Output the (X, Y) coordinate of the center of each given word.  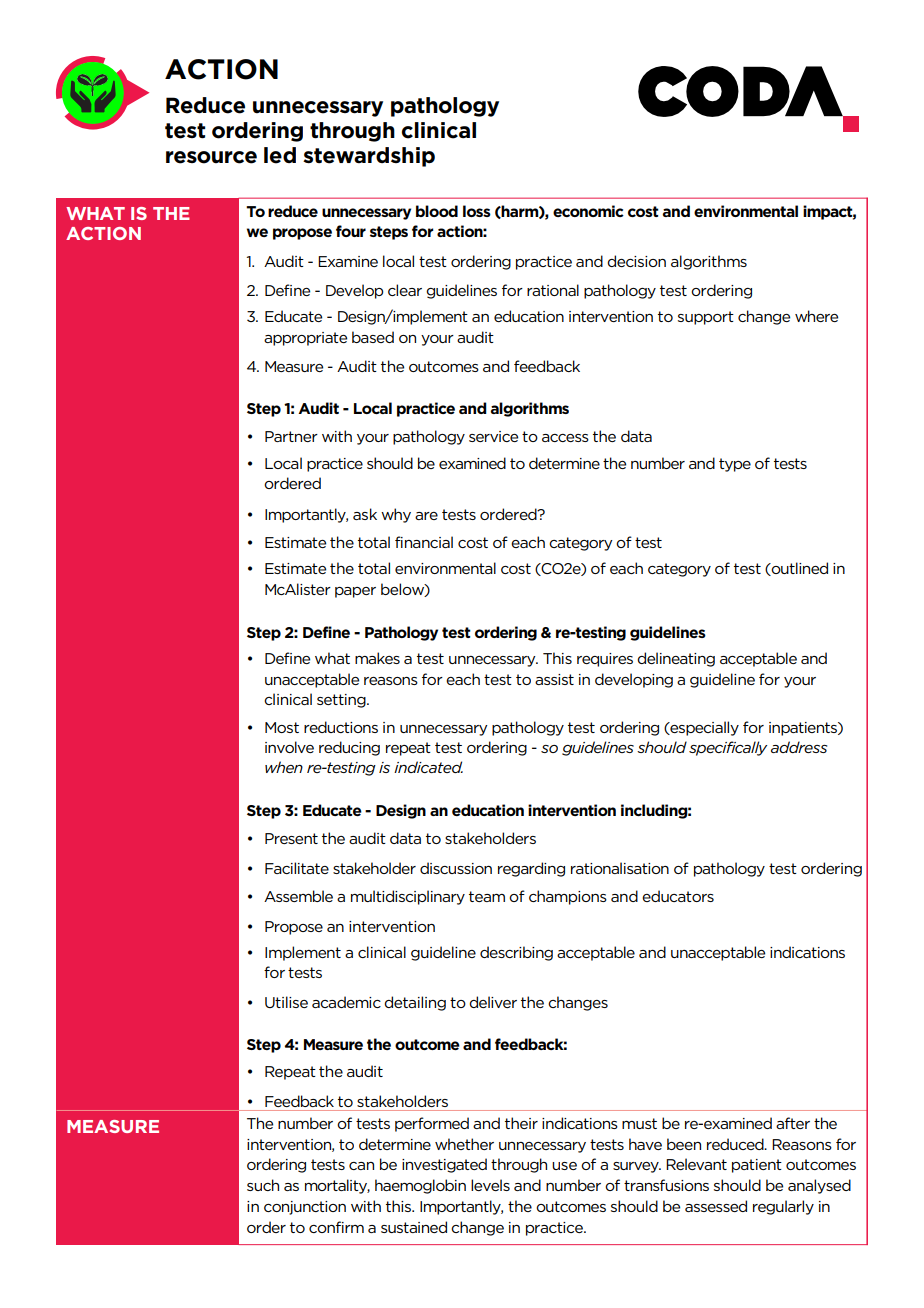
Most (282, 727)
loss (477, 211)
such (263, 1185)
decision (636, 261)
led (280, 155)
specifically (728, 748)
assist (554, 679)
